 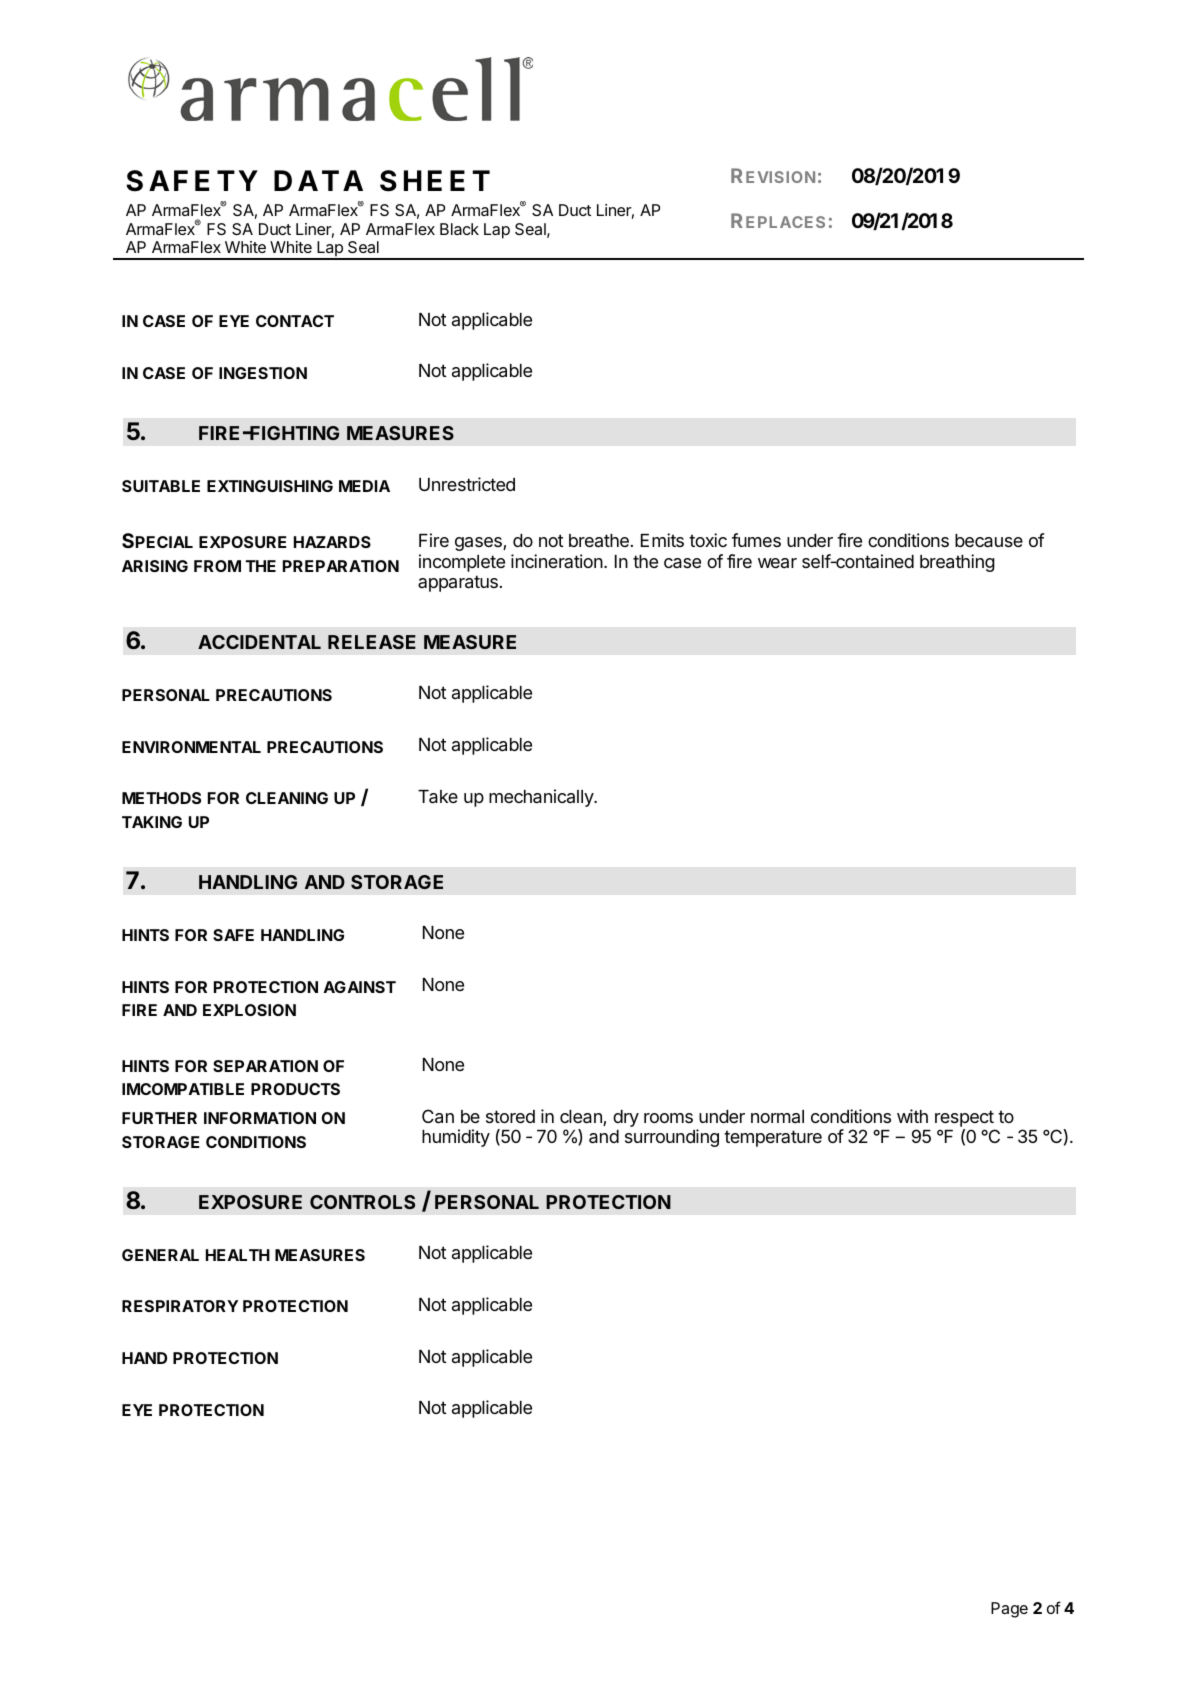 What do you see at coordinates (459, 229) in the document?
I see `Black` at bounding box center [459, 229].
